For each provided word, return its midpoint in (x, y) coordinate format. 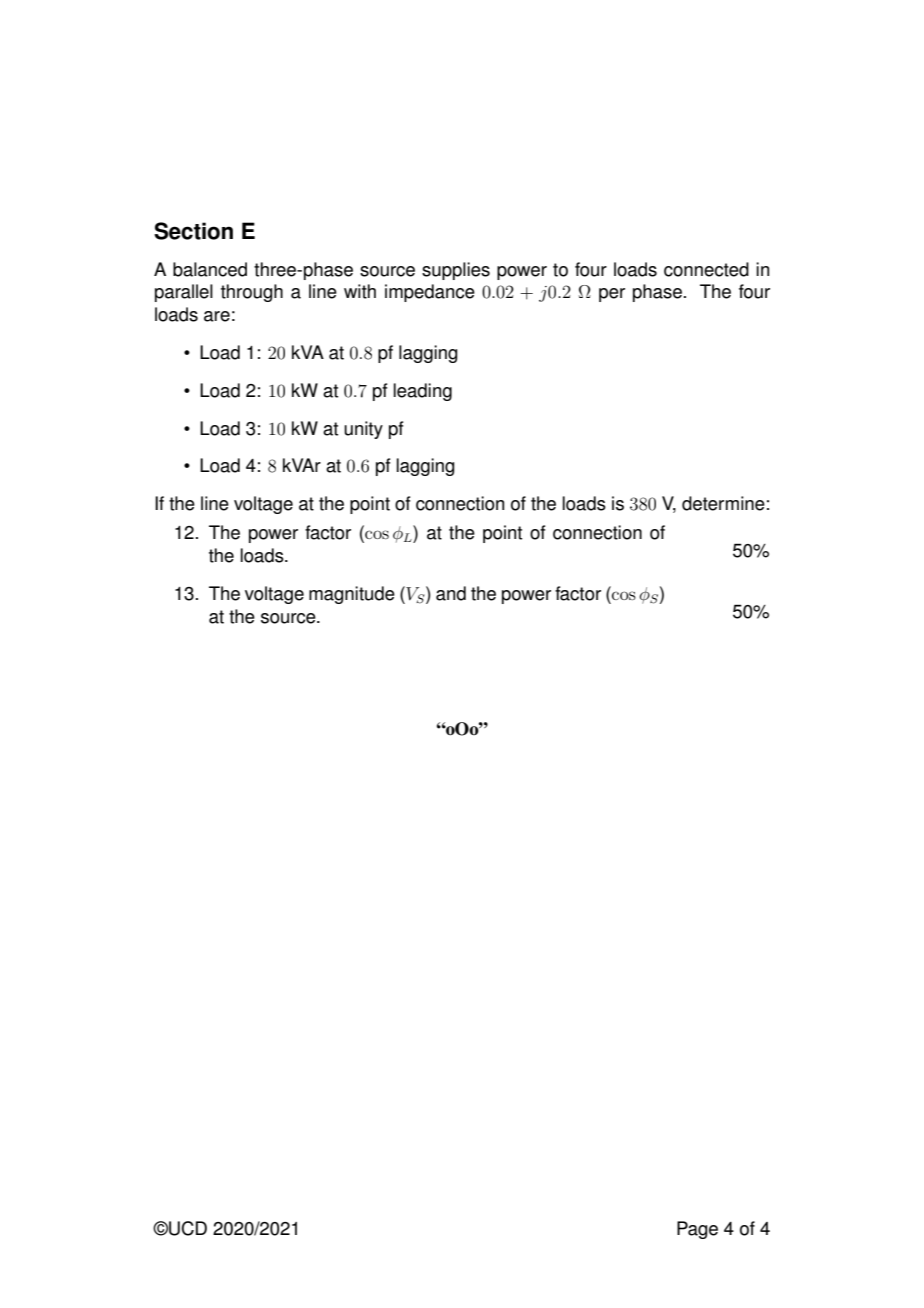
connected (706, 269)
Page (697, 1230)
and (451, 593)
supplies (456, 271)
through (252, 293)
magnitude (352, 595)
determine (723, 503)
